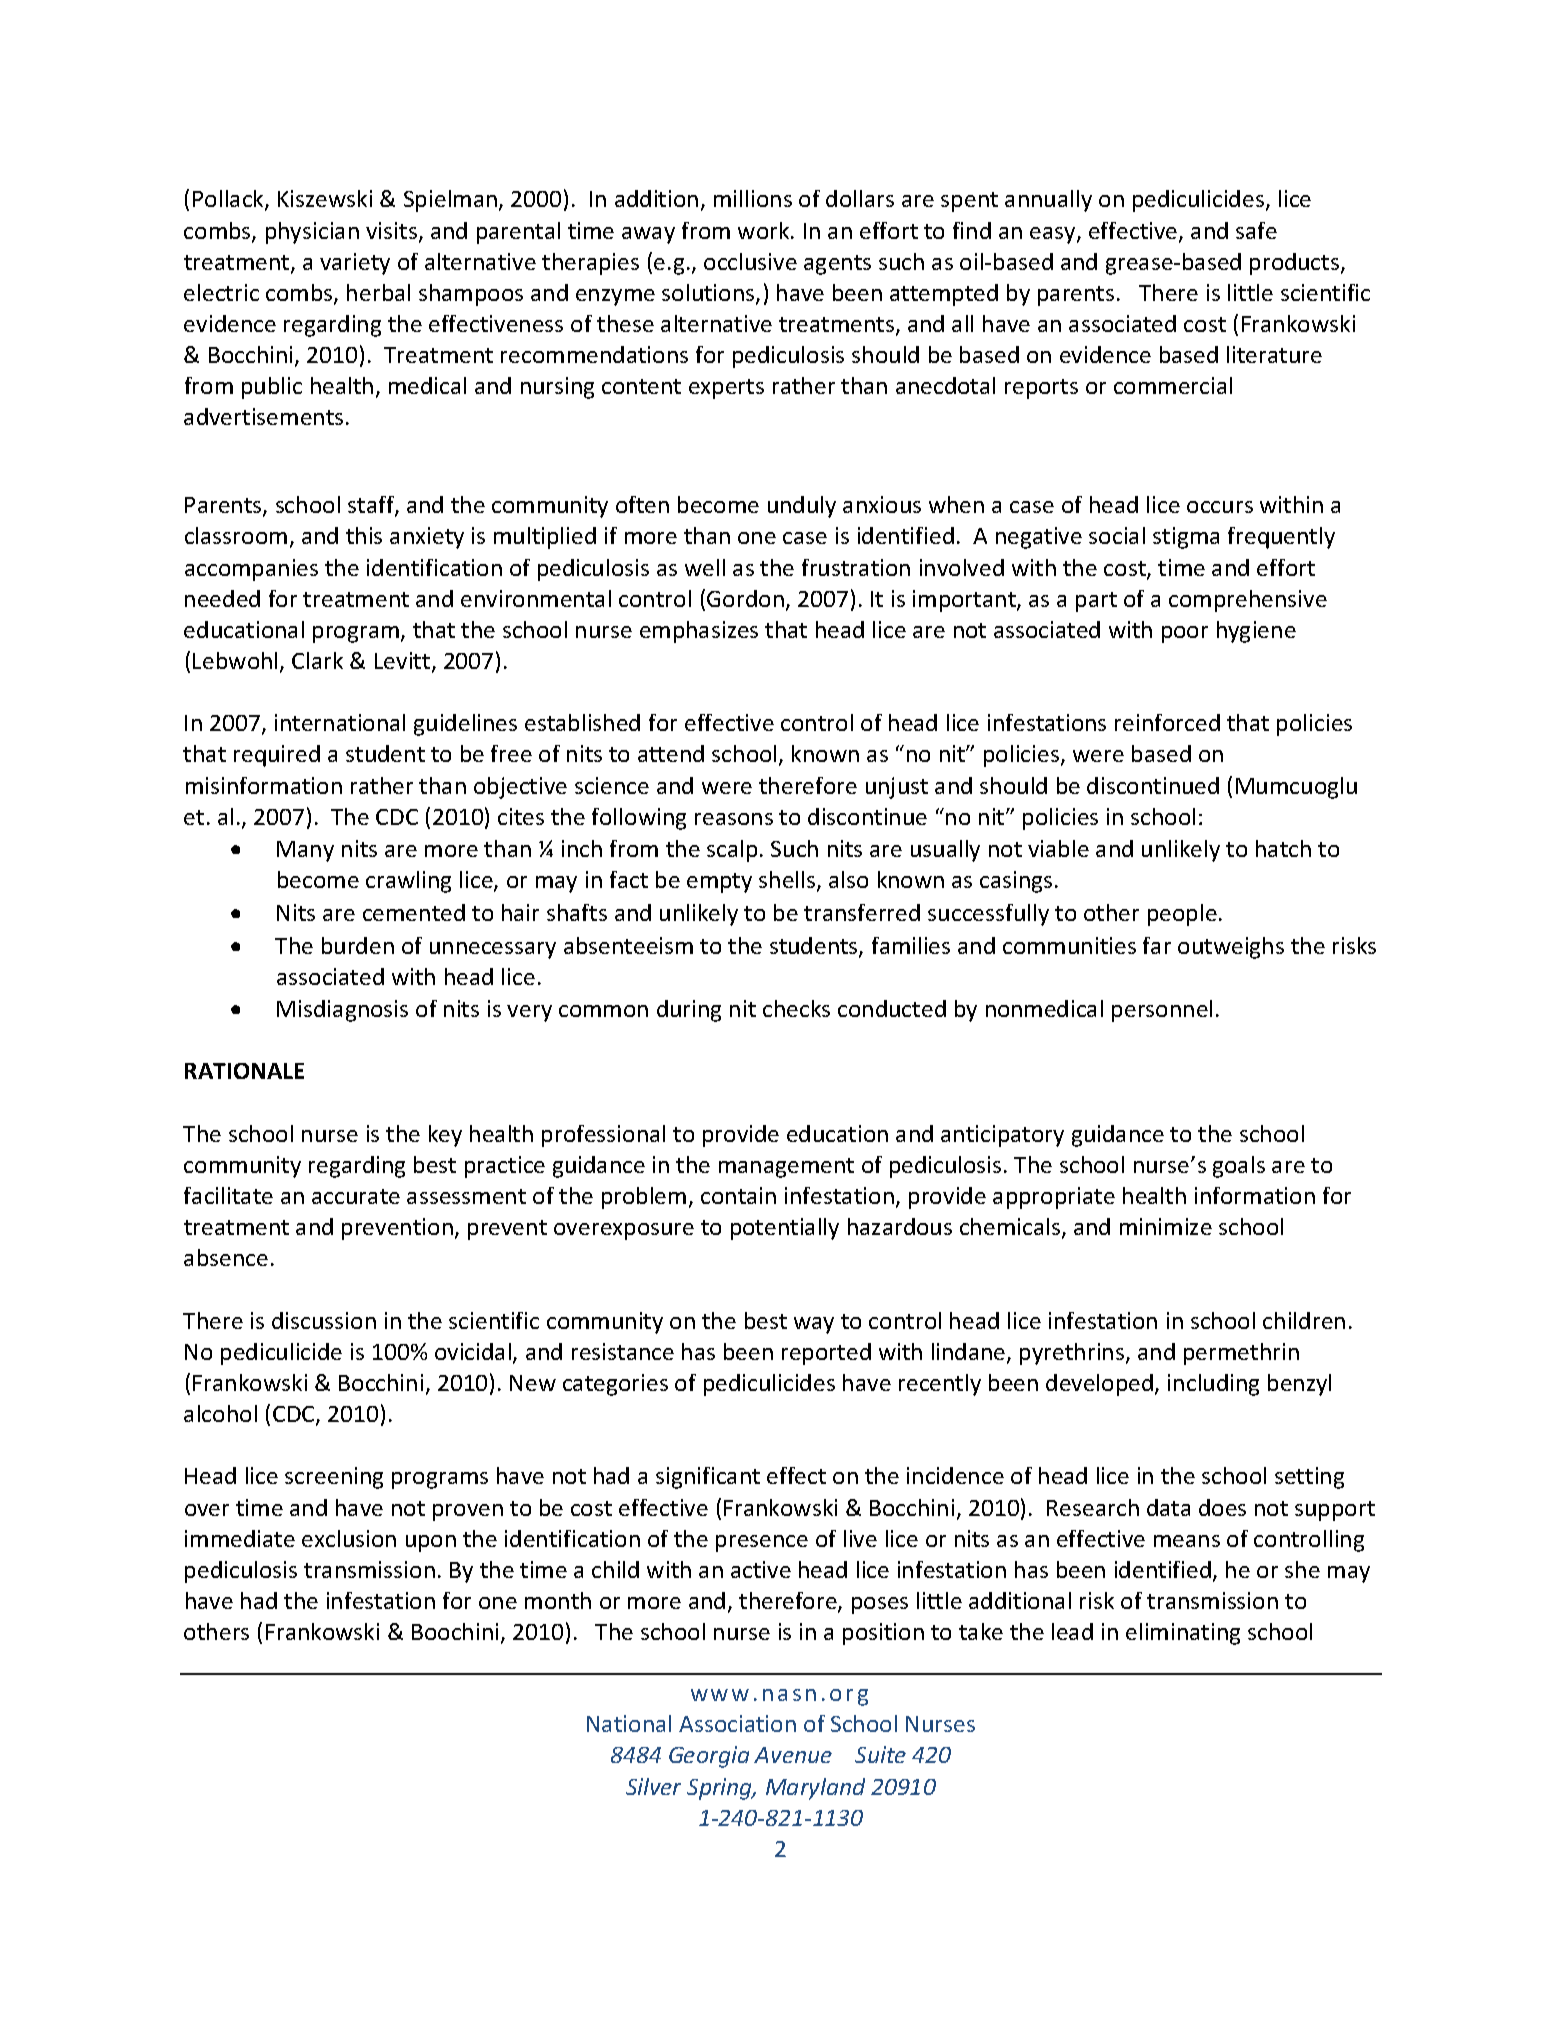 The width and height of the screenshot is (1562, 2021). I want to click on safe, so click(1256, 230).
